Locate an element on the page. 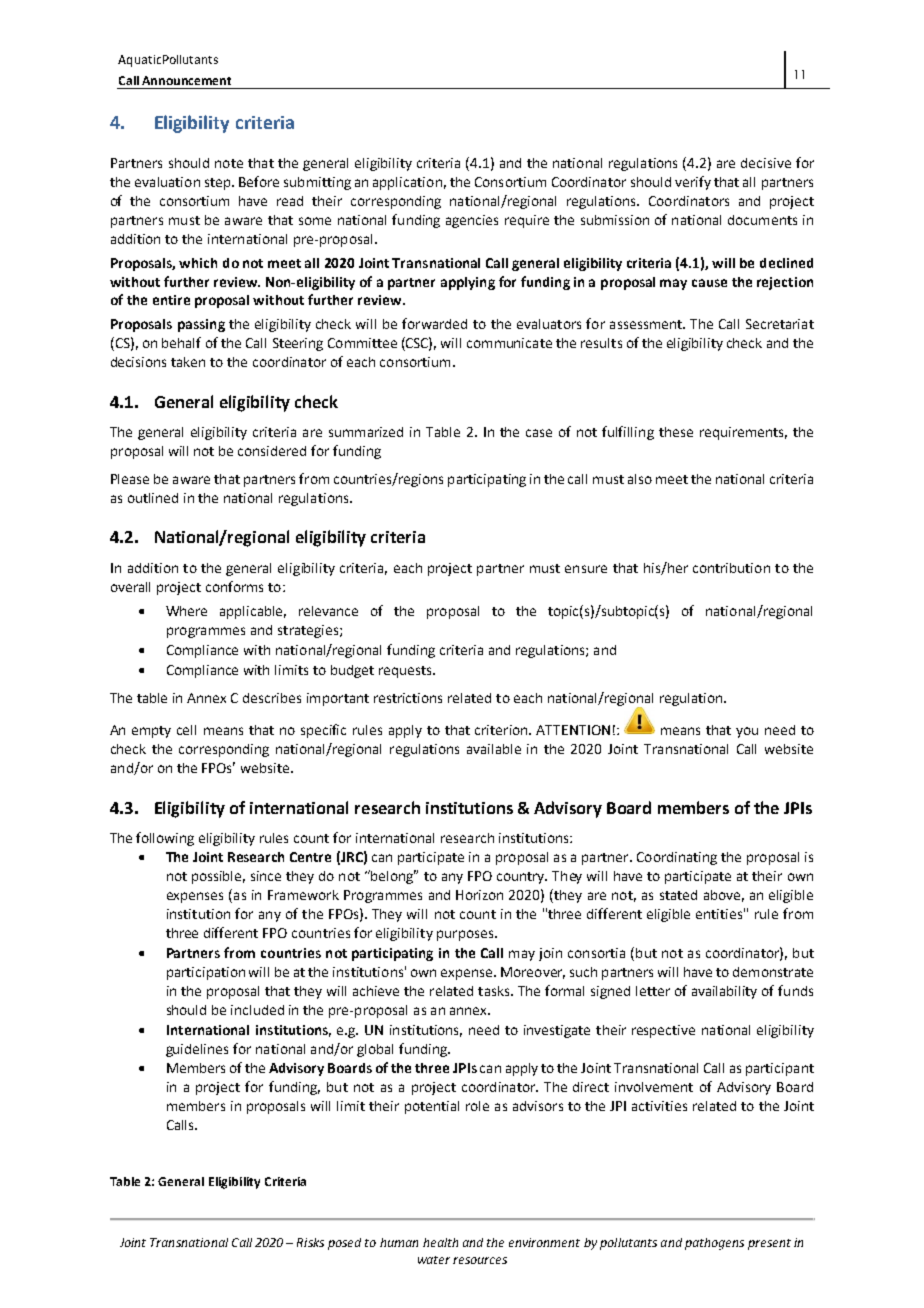 This document has height=1308, width=924. health is located at coordinates (440, 1242).
